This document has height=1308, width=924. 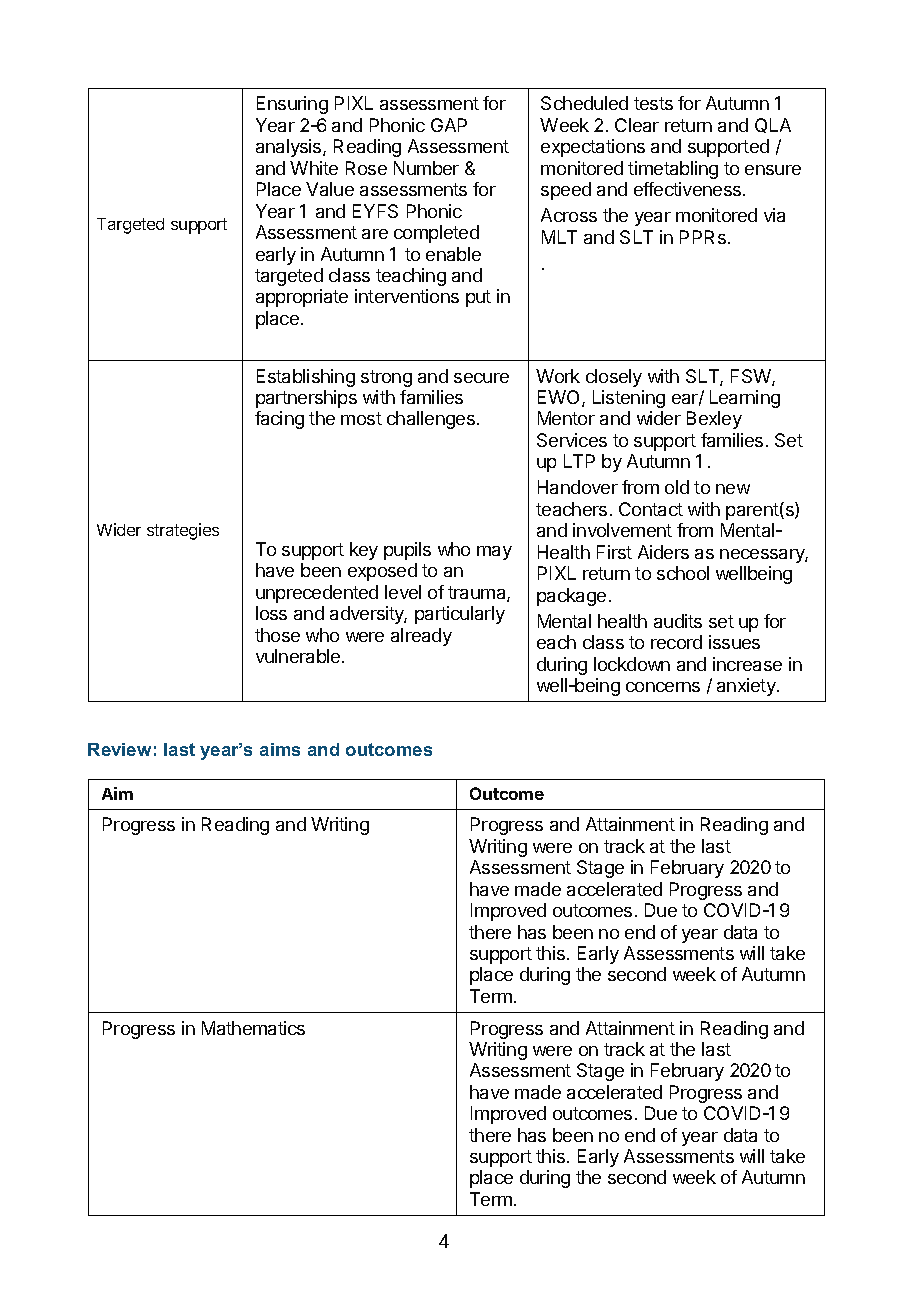 I want to click on GAP, so click(x=449, y=125).
